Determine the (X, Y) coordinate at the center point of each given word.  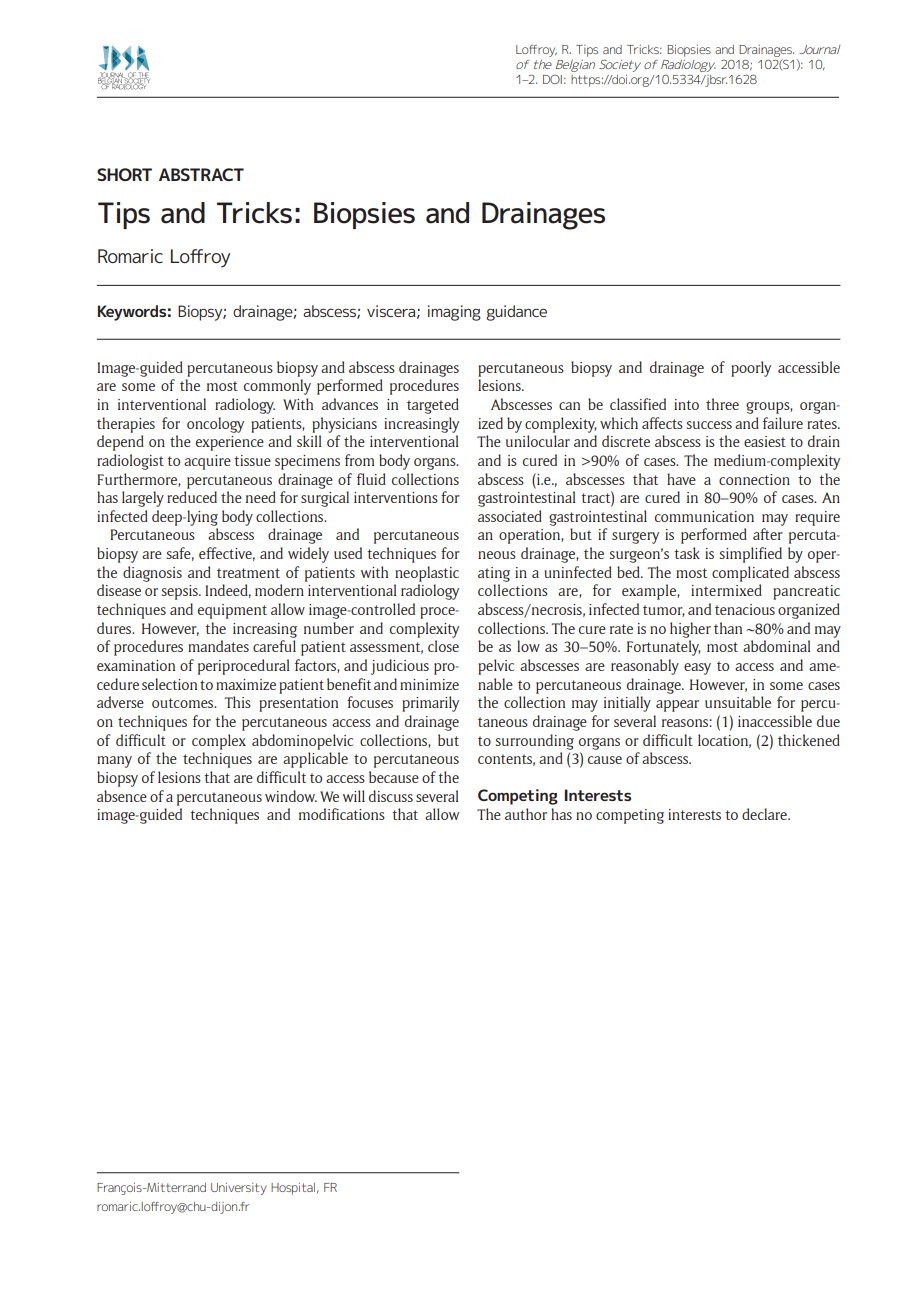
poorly (751, 369)
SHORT (124, 174)
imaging (454, 313)
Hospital (294, 1189)
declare (765, 814)
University (239, 1189)
